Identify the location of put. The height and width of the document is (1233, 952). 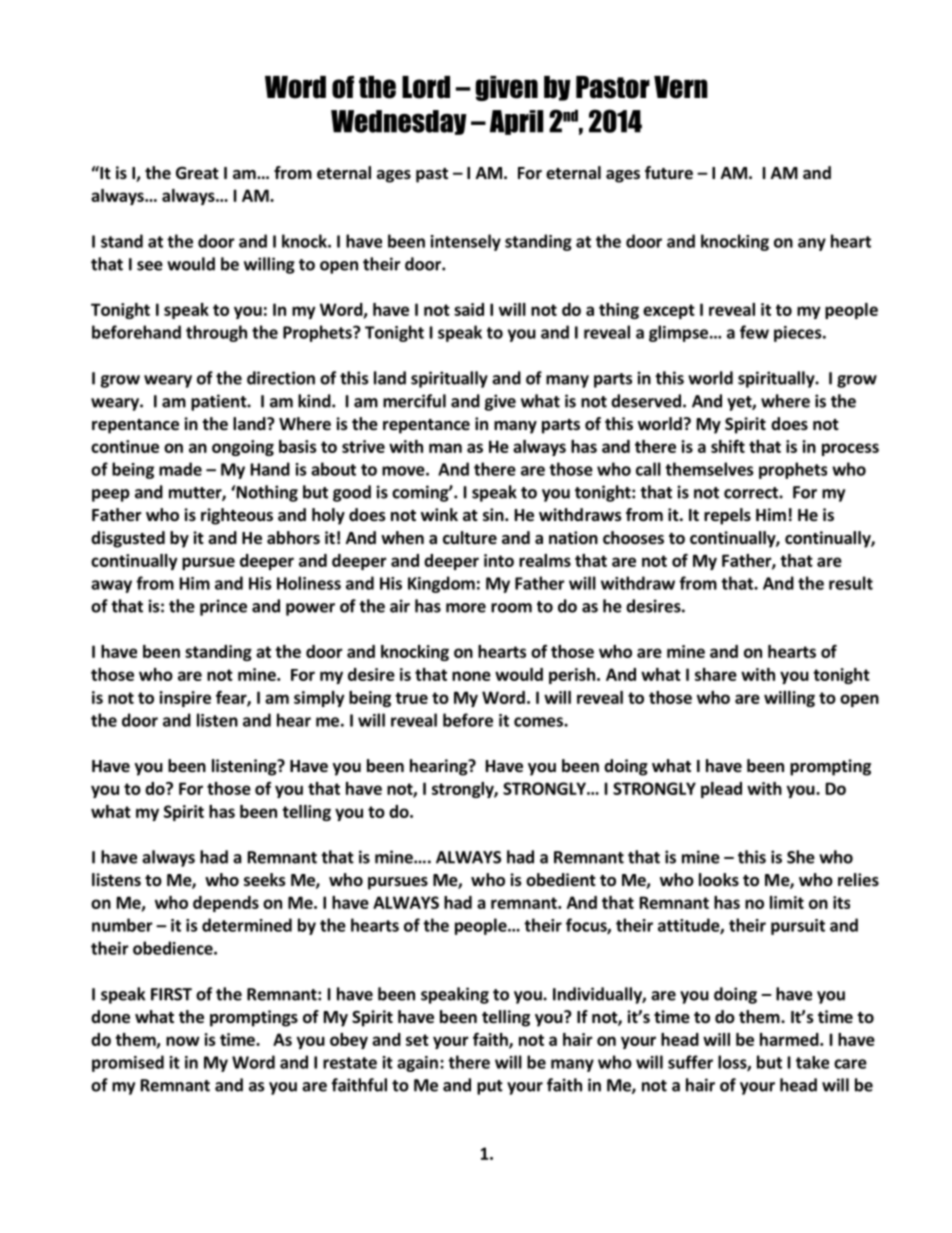
(490, 1087).
